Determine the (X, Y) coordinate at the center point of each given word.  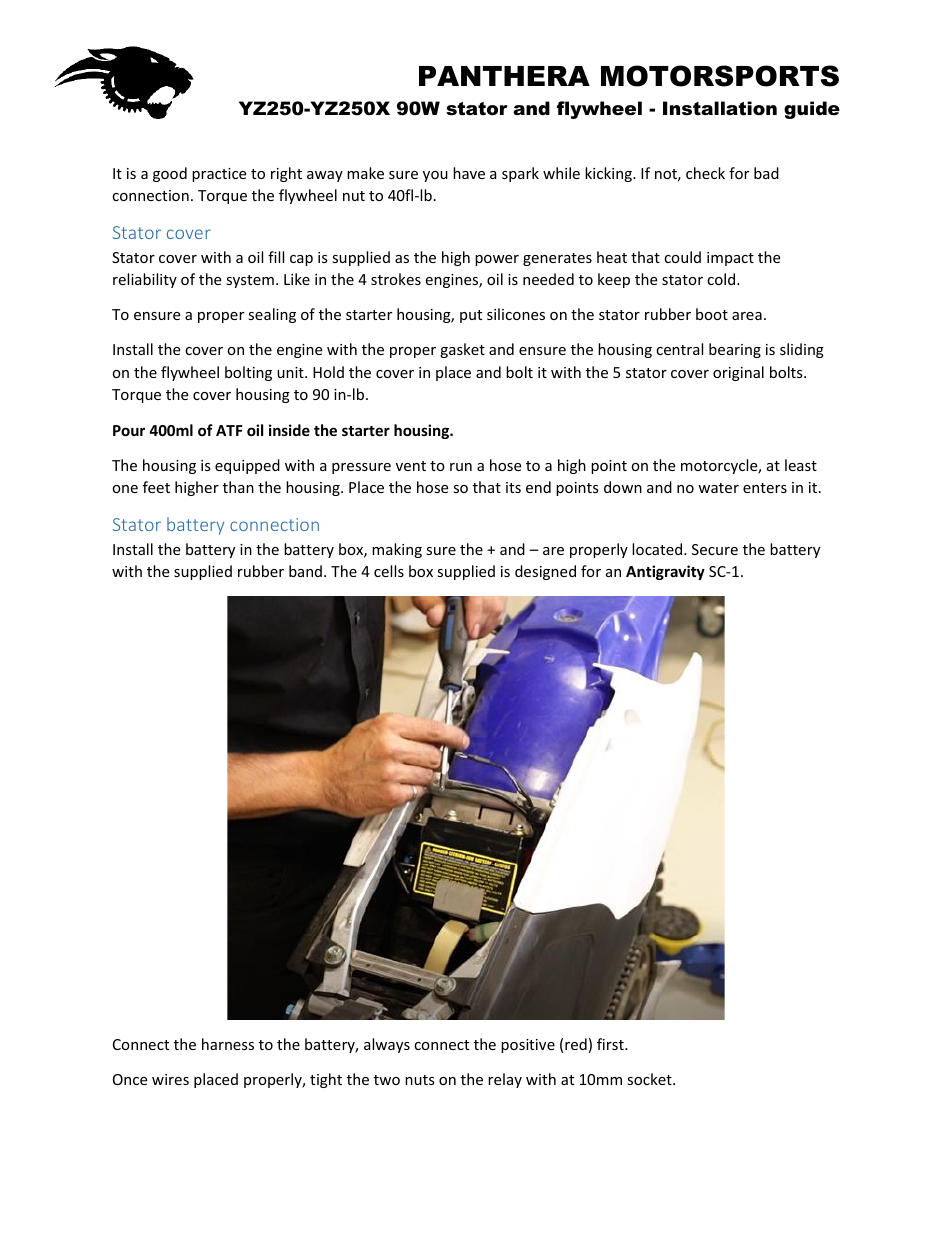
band (305, 571)
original (738, 373)
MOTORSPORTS (720, 76)
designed (545, 572)
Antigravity (665, 572)
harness (228, 1044)
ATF (229, 430)
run (461, 467)
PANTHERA (504, 76)
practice (219, 175)
